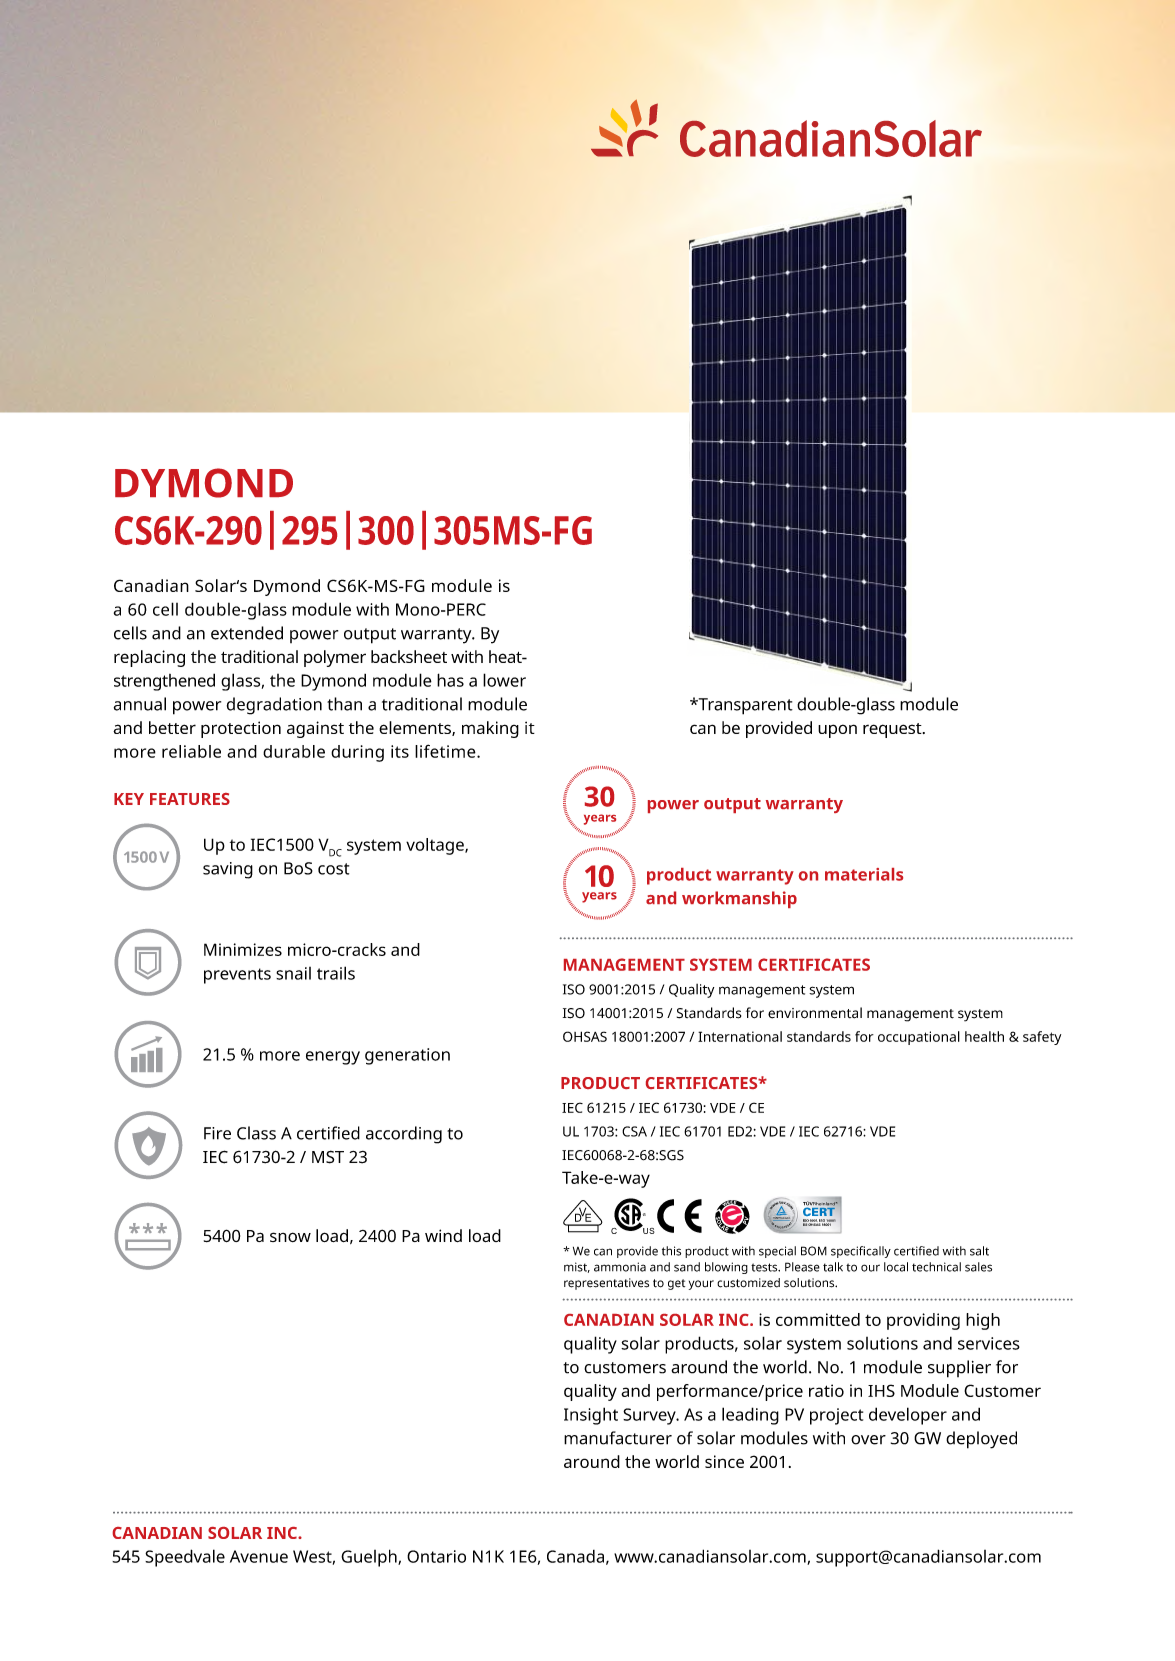 Image resolution: width=1175 pixels, height=1661 pixels. What do you see at coordinates (739, 899) in the screenshot?
I see `workmanship` at bounding box center [739, 899].
